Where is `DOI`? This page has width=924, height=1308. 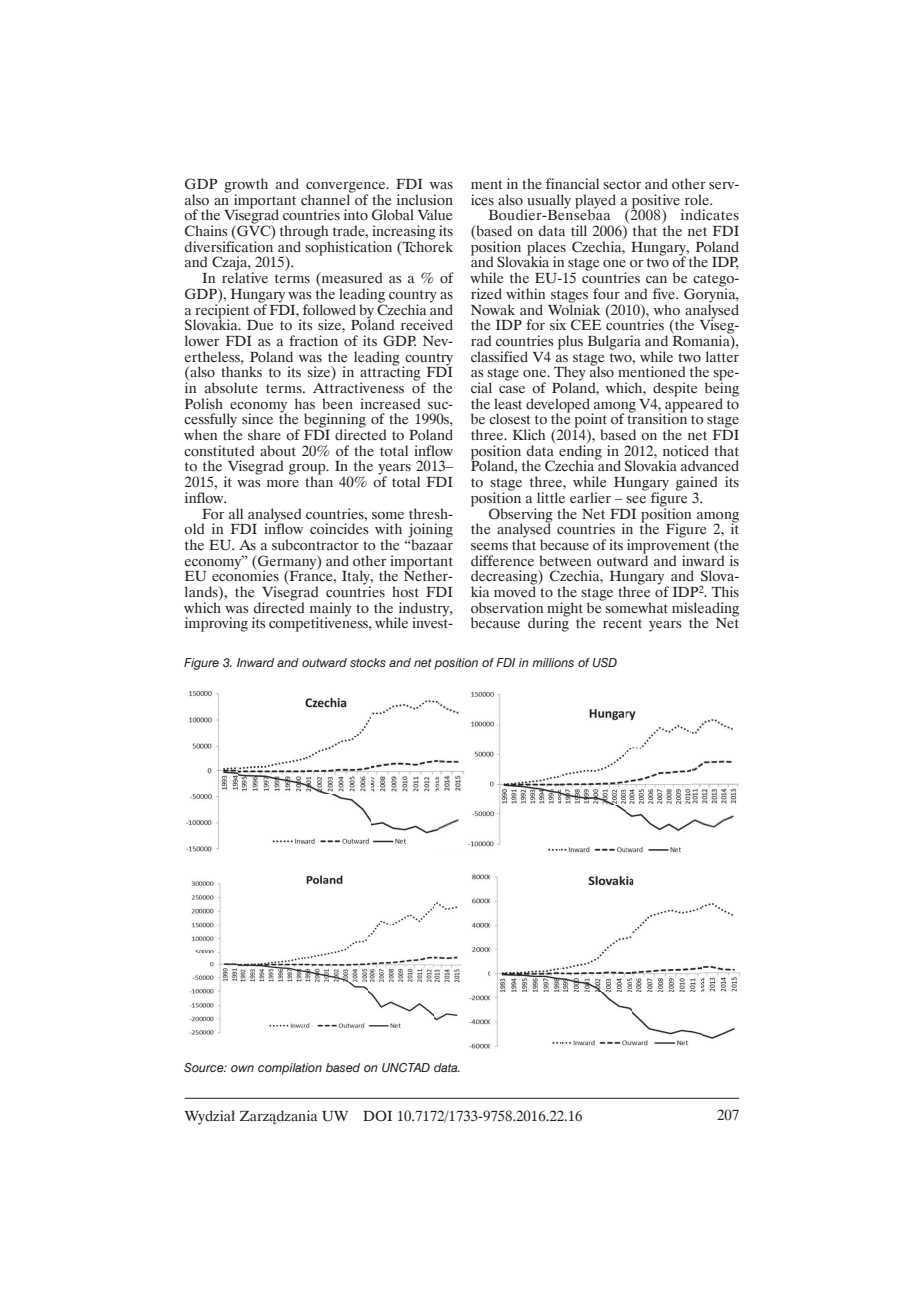
DOI is located at coordinates (377, 1116).
